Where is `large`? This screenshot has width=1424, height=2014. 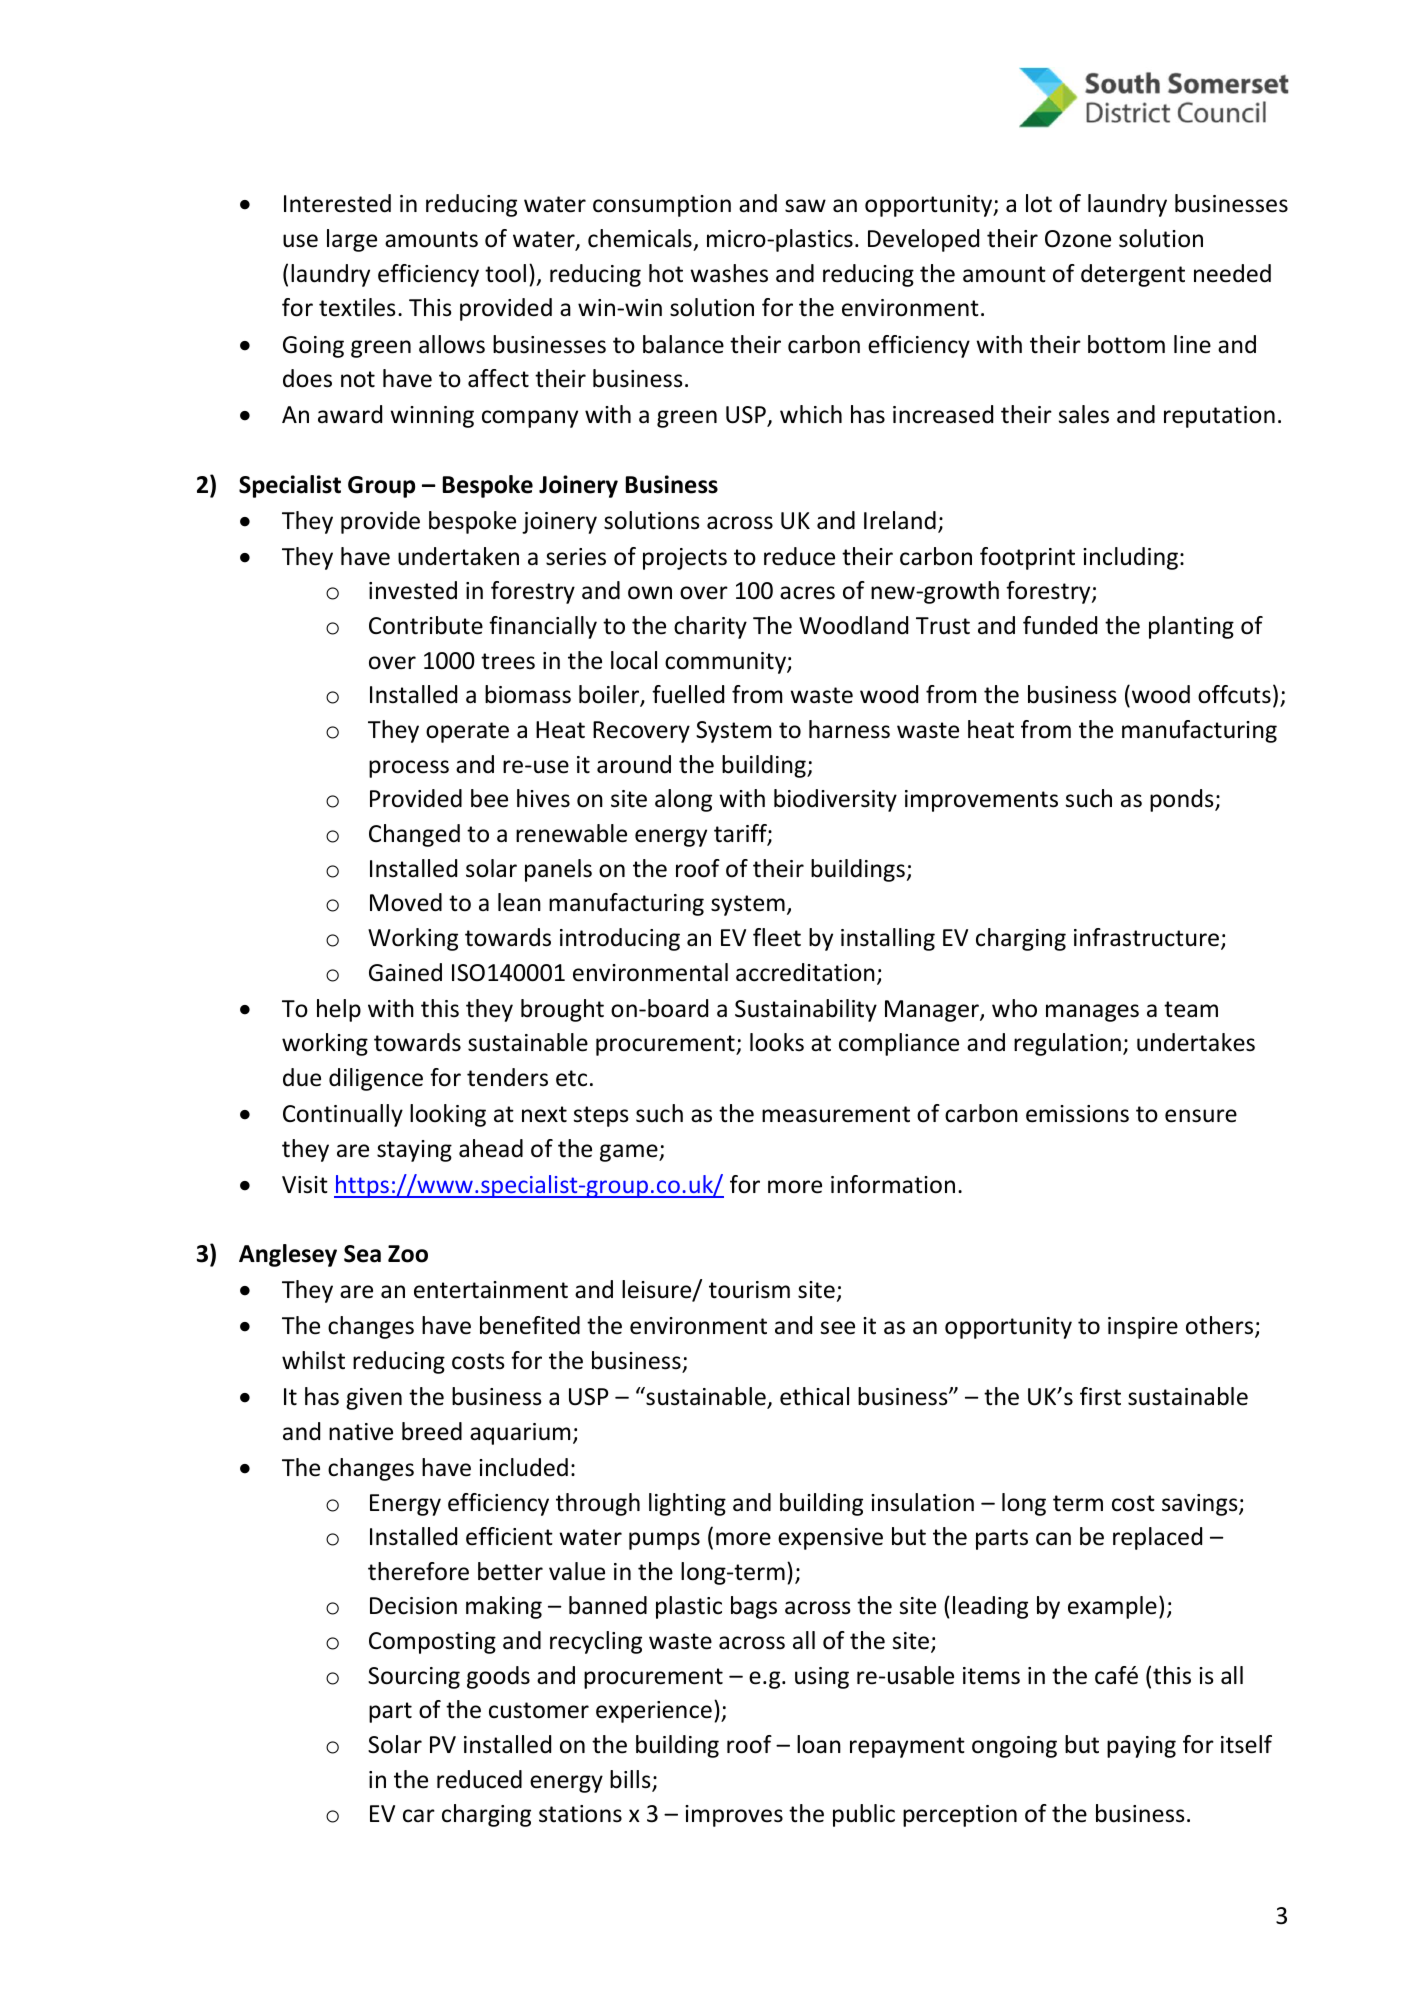
large is located at coordinates (352, 240).
